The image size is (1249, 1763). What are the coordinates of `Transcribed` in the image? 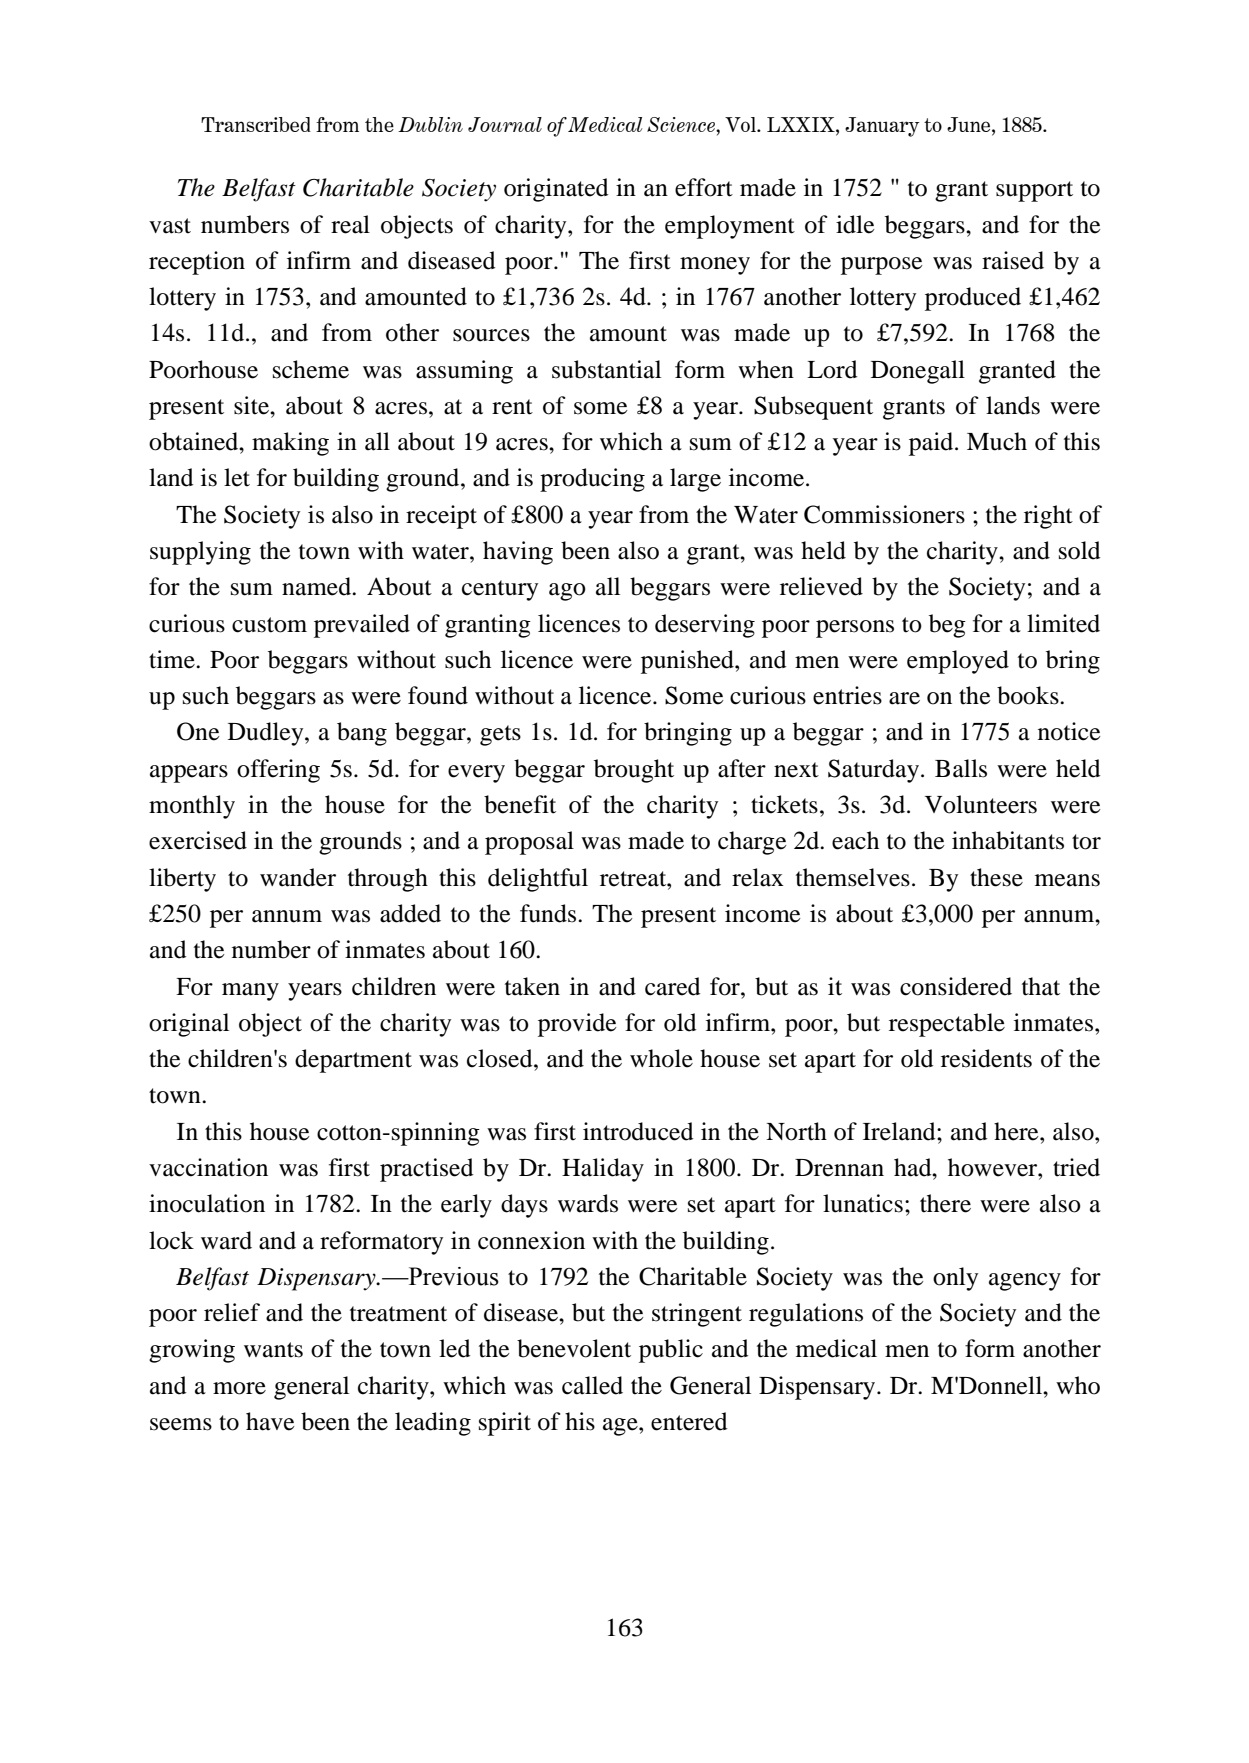 It's located at (256, 124).
